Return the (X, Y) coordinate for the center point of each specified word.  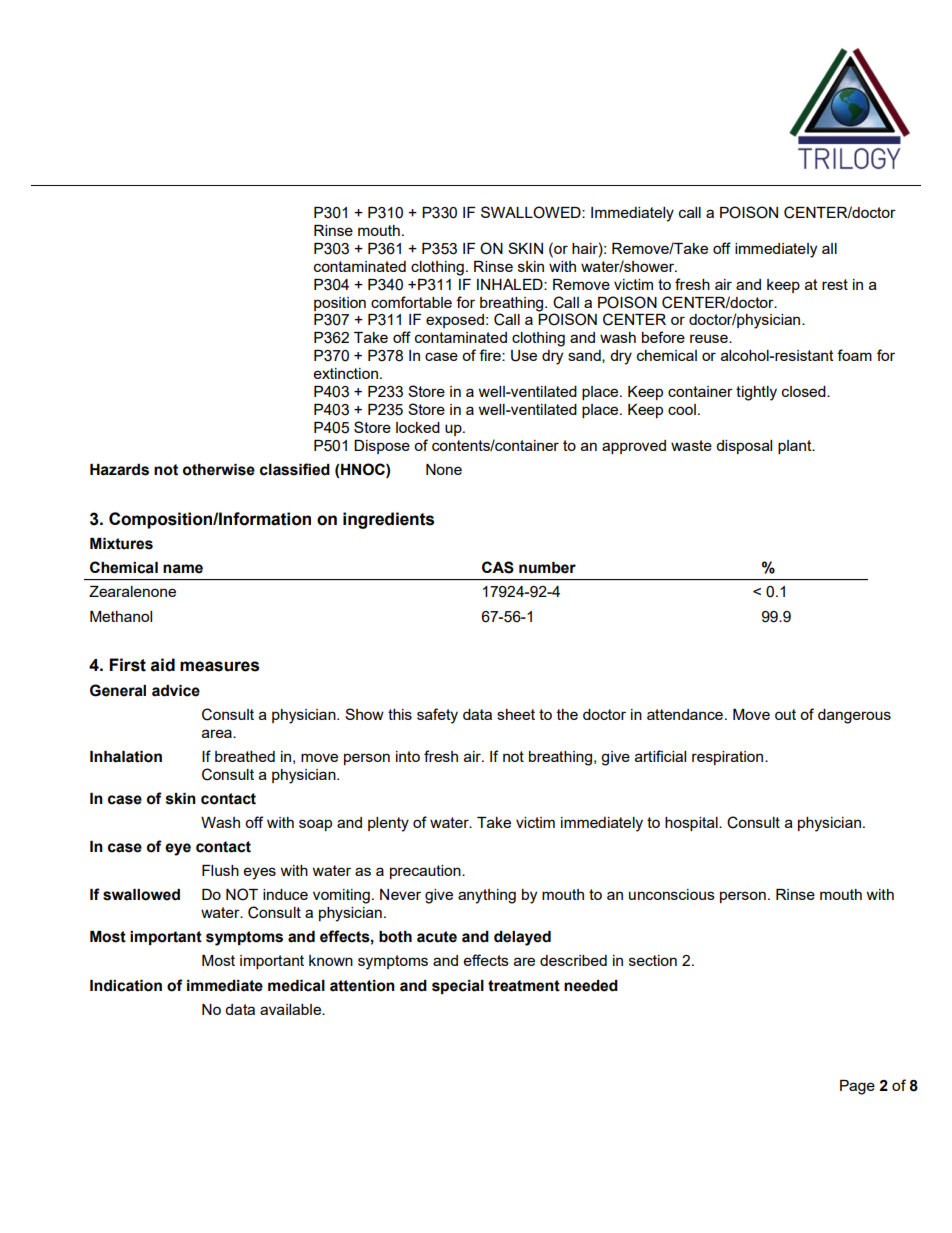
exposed (455, 321)
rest (835, 284)
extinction (346, 373)
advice (176, 691)
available (291, 1009)
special (458, 987)
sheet (516, 714)
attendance (685, 714)
